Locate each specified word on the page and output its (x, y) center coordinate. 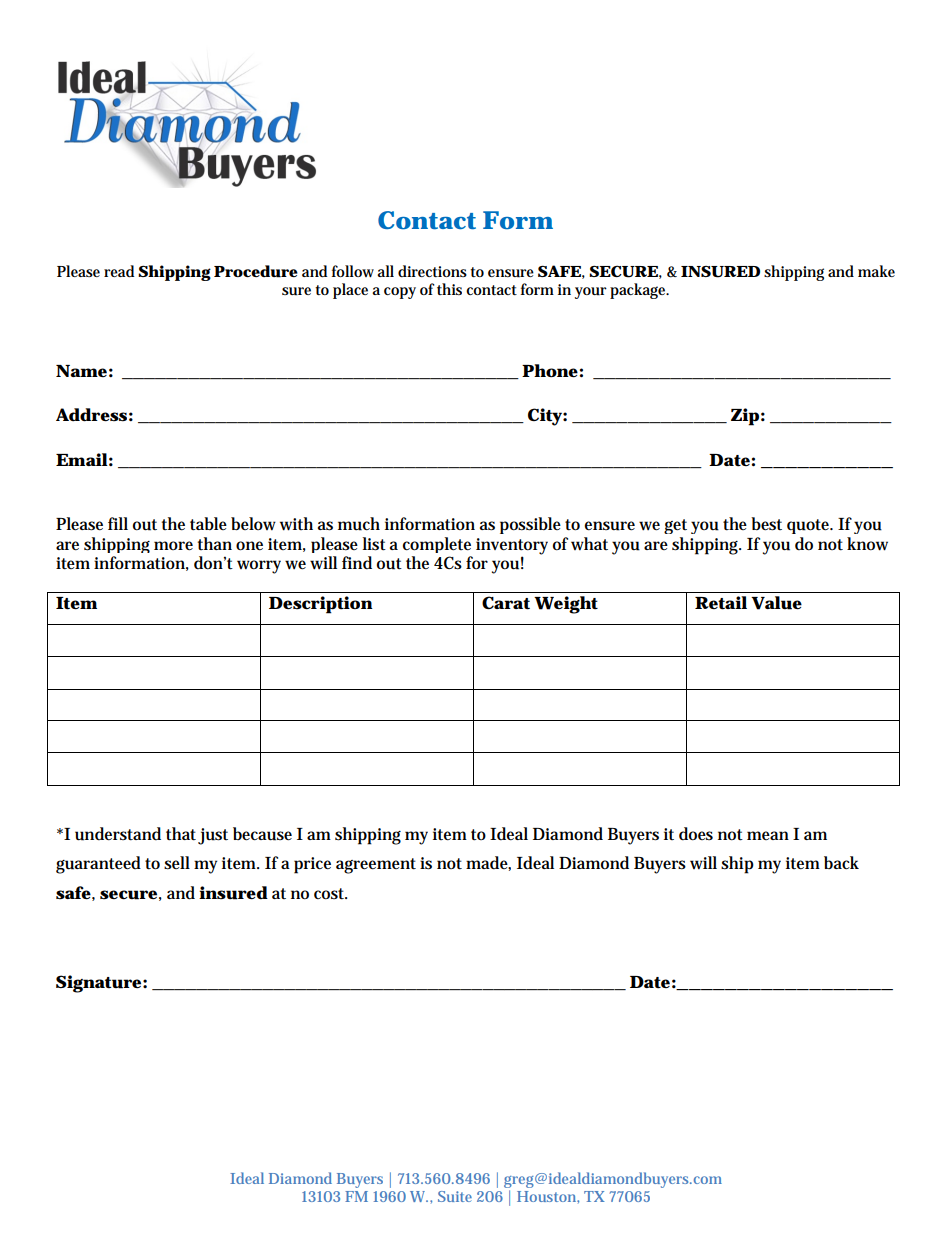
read (119, 271)
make (876, 271)
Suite (455, 1196)
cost (330, 894)
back (841, 862)
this (449, 289)
